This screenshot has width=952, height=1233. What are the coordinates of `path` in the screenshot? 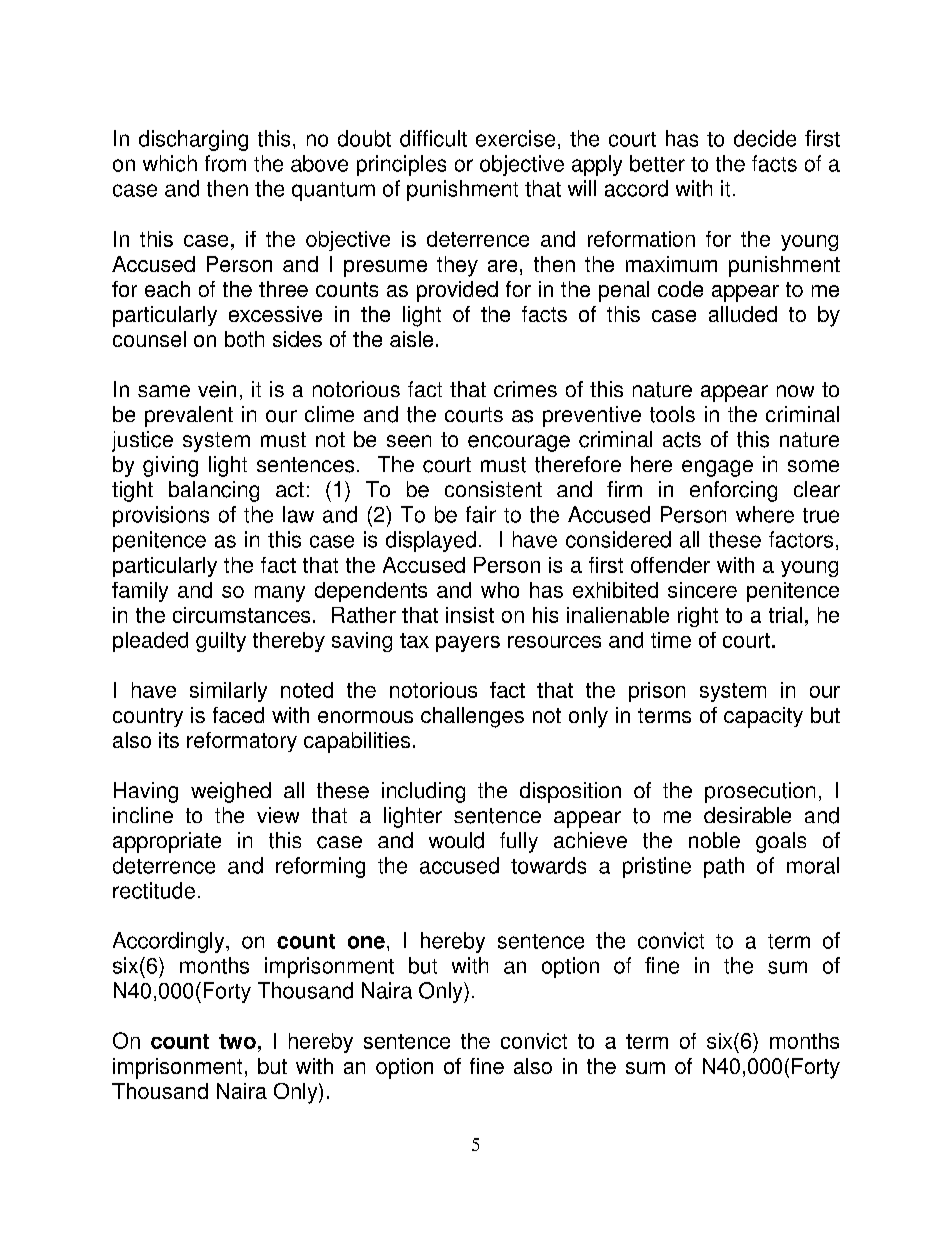 It's located at (724, 867).
